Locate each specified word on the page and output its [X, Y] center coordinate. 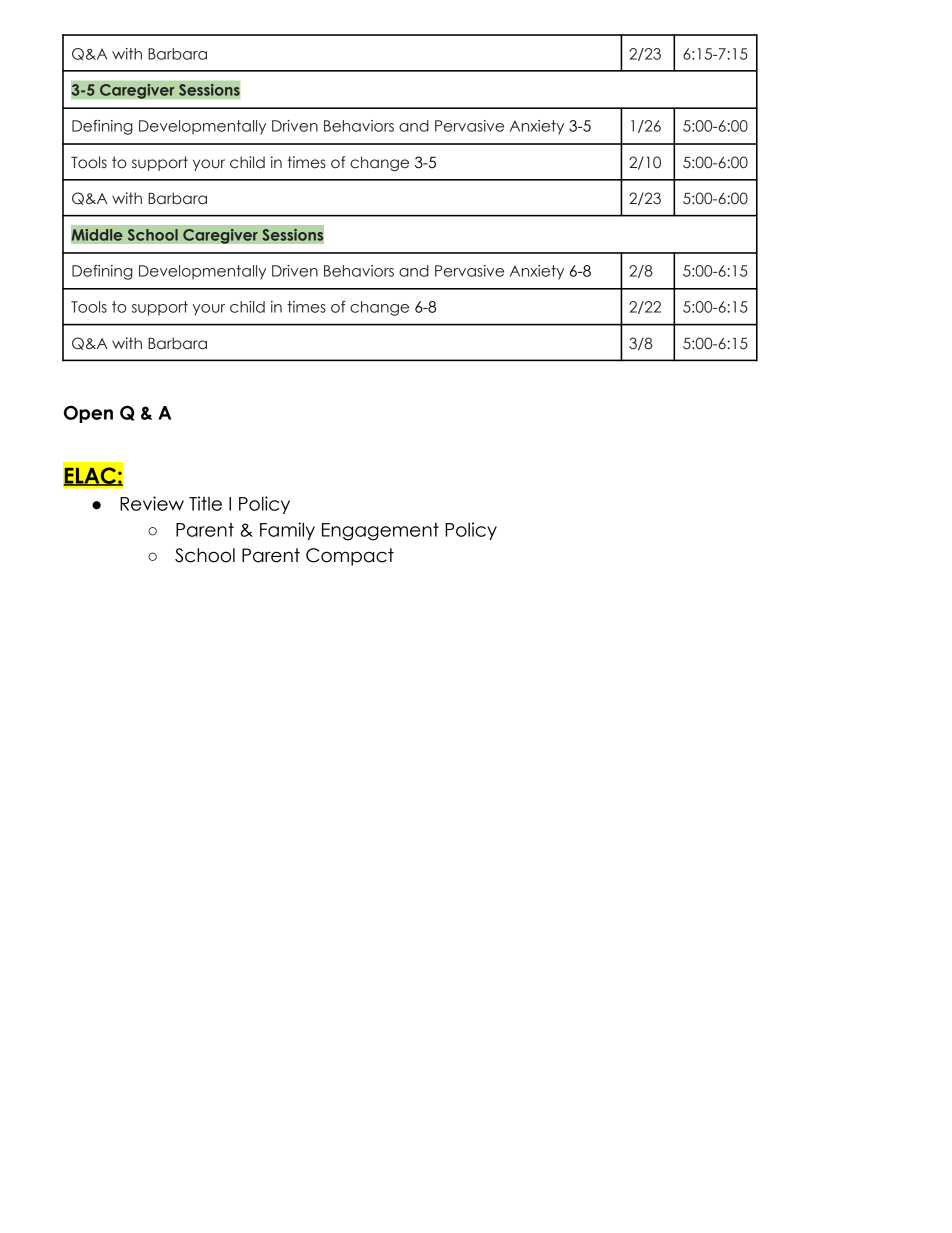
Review [152, 503]
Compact [350, 557]
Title [205, 503]
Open [88, 414]
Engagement [380, 531]
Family [287, 531]
